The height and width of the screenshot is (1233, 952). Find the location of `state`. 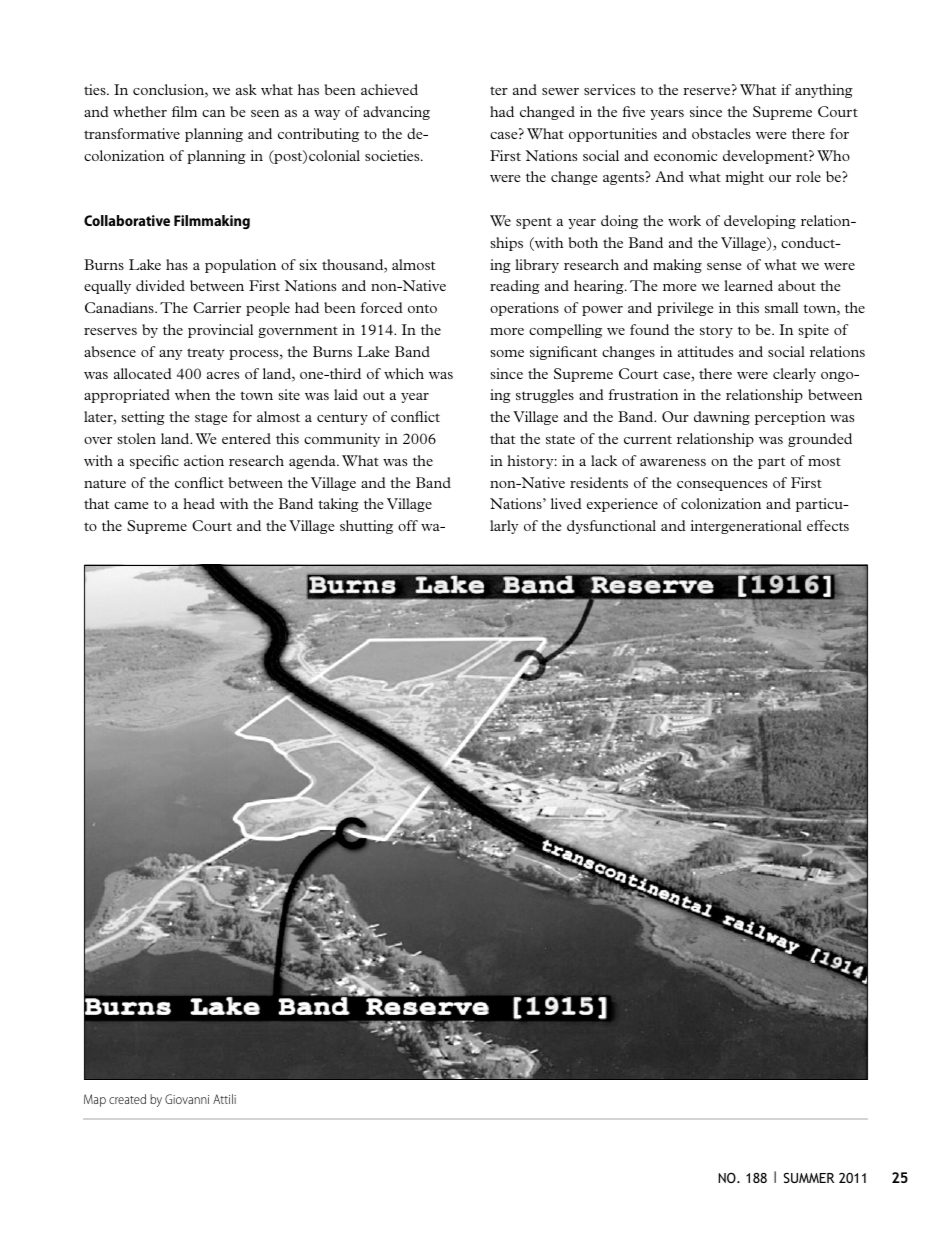

state is located at coordinates (560, 439).
